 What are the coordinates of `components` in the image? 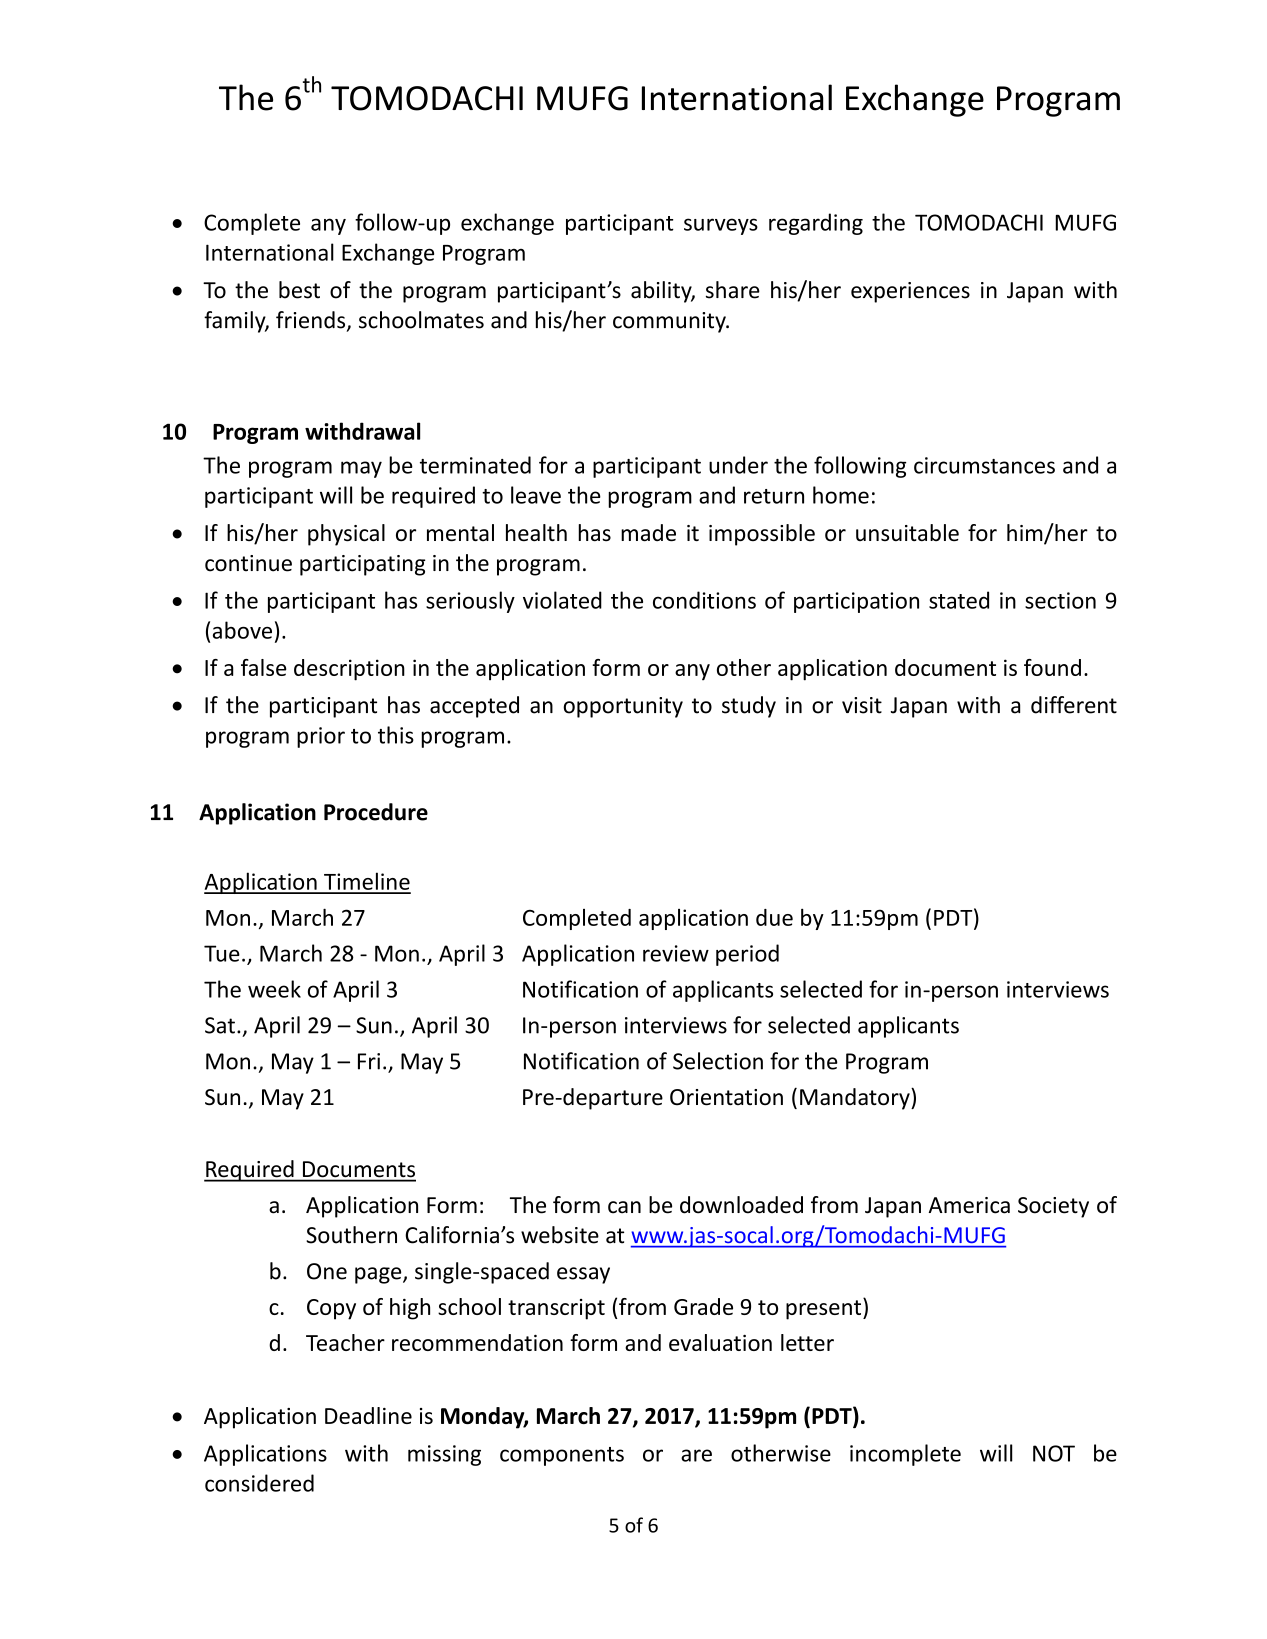 It's located at (562, 1456).
